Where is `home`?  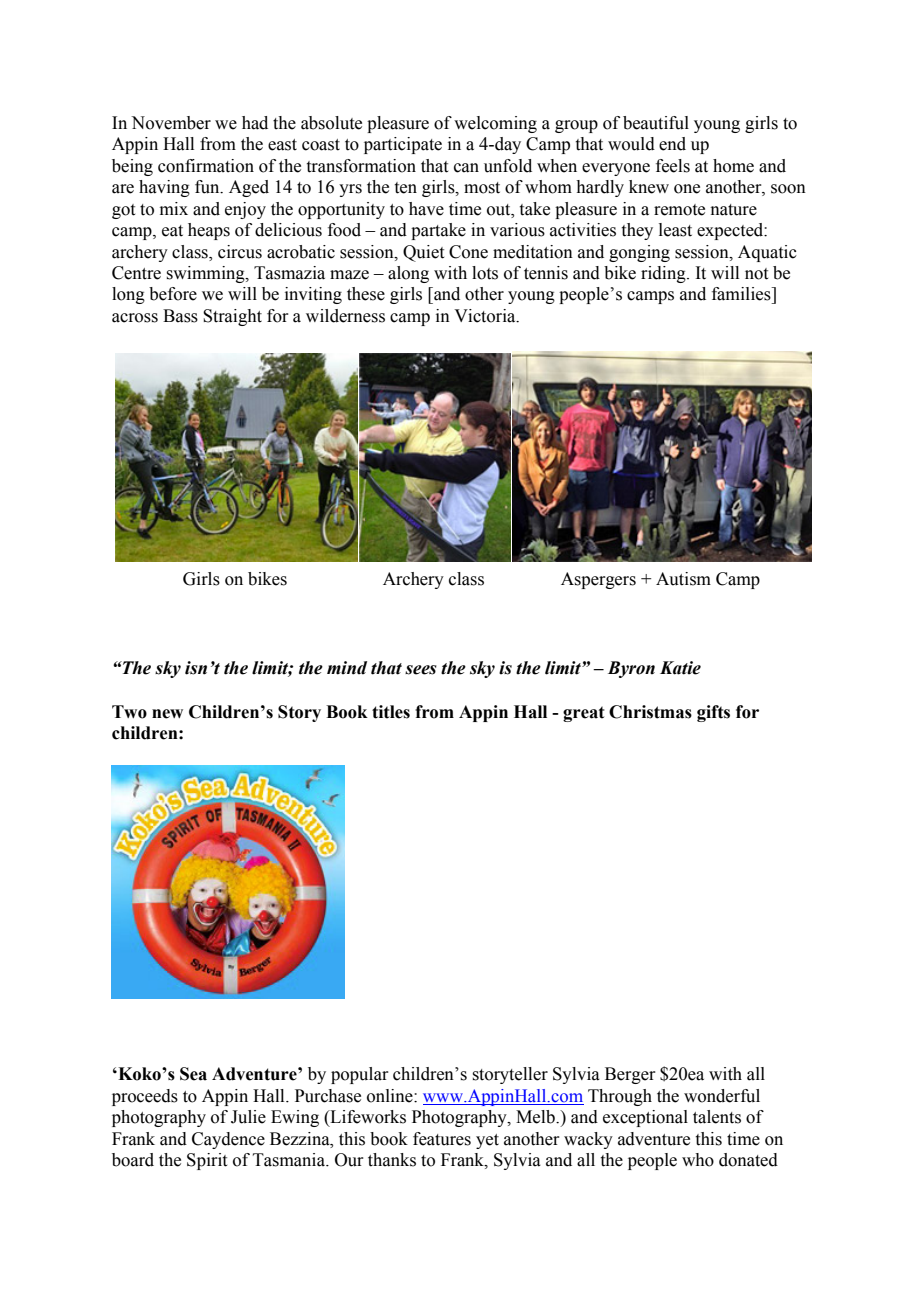
home is located at coordinates (733, 166).
